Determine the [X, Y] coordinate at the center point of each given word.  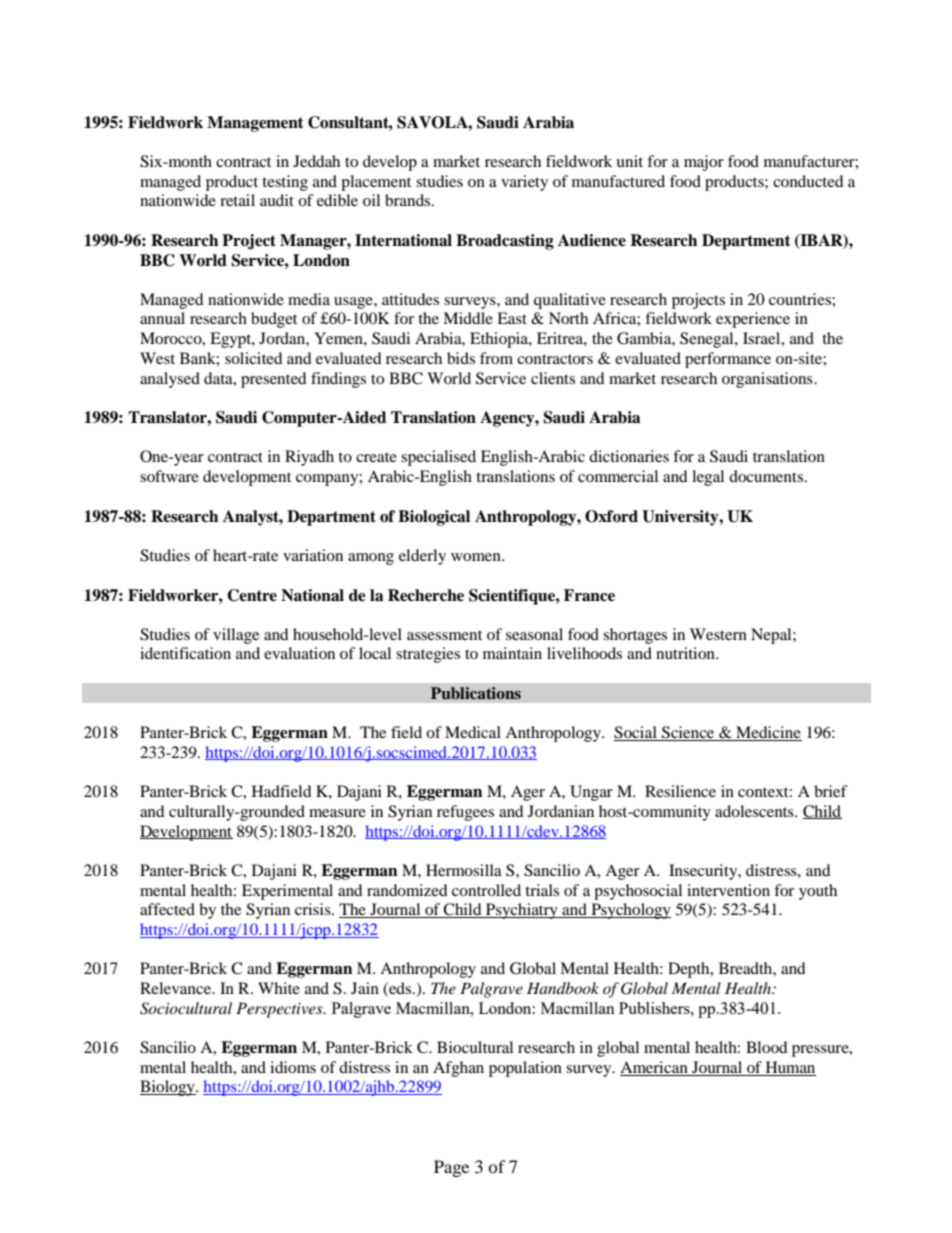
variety [524, 183]
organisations [768, 380]
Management [255, 124]
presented [274, 380]
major [704, 163]
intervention [728, 890]
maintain [512, 653]
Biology [168, 1088]
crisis [314, 909]
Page [451, 1168]
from [496, 358]
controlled [486, 890]
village [236, 636]
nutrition [686, 653]
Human [789, 1068]
